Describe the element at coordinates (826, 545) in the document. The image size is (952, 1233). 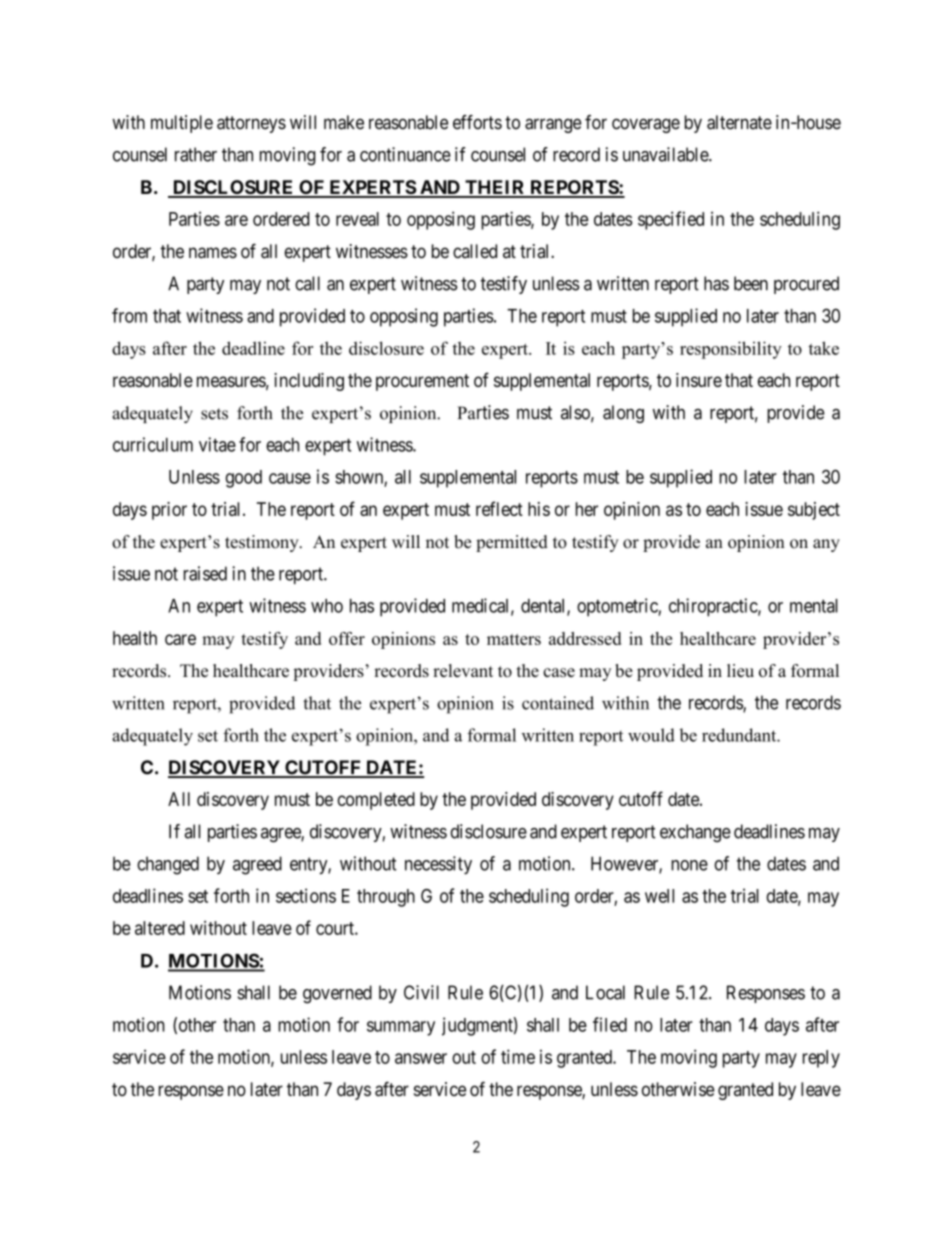
I see `any` at that location.
